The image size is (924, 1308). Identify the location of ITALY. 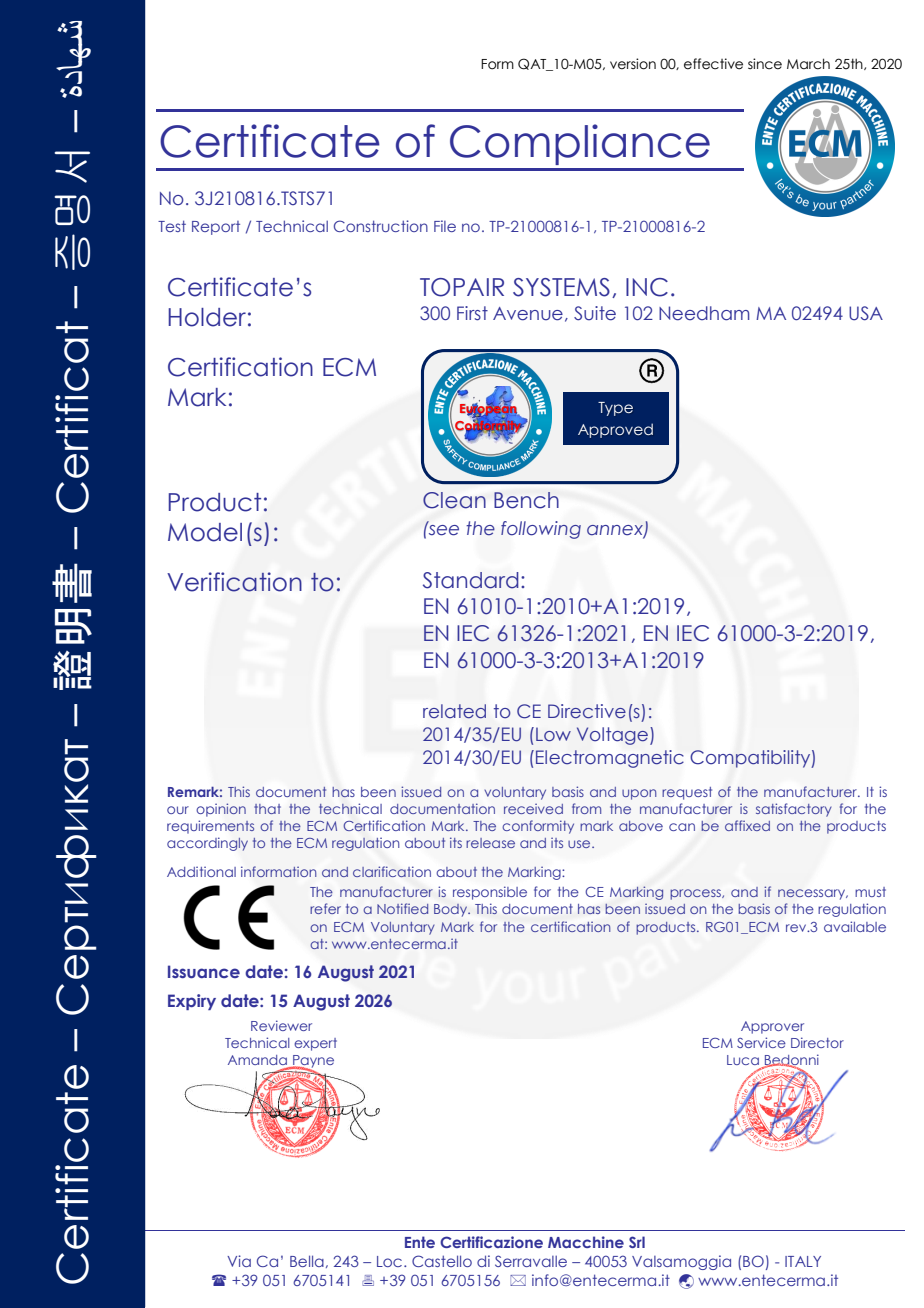
(803, 1261).
